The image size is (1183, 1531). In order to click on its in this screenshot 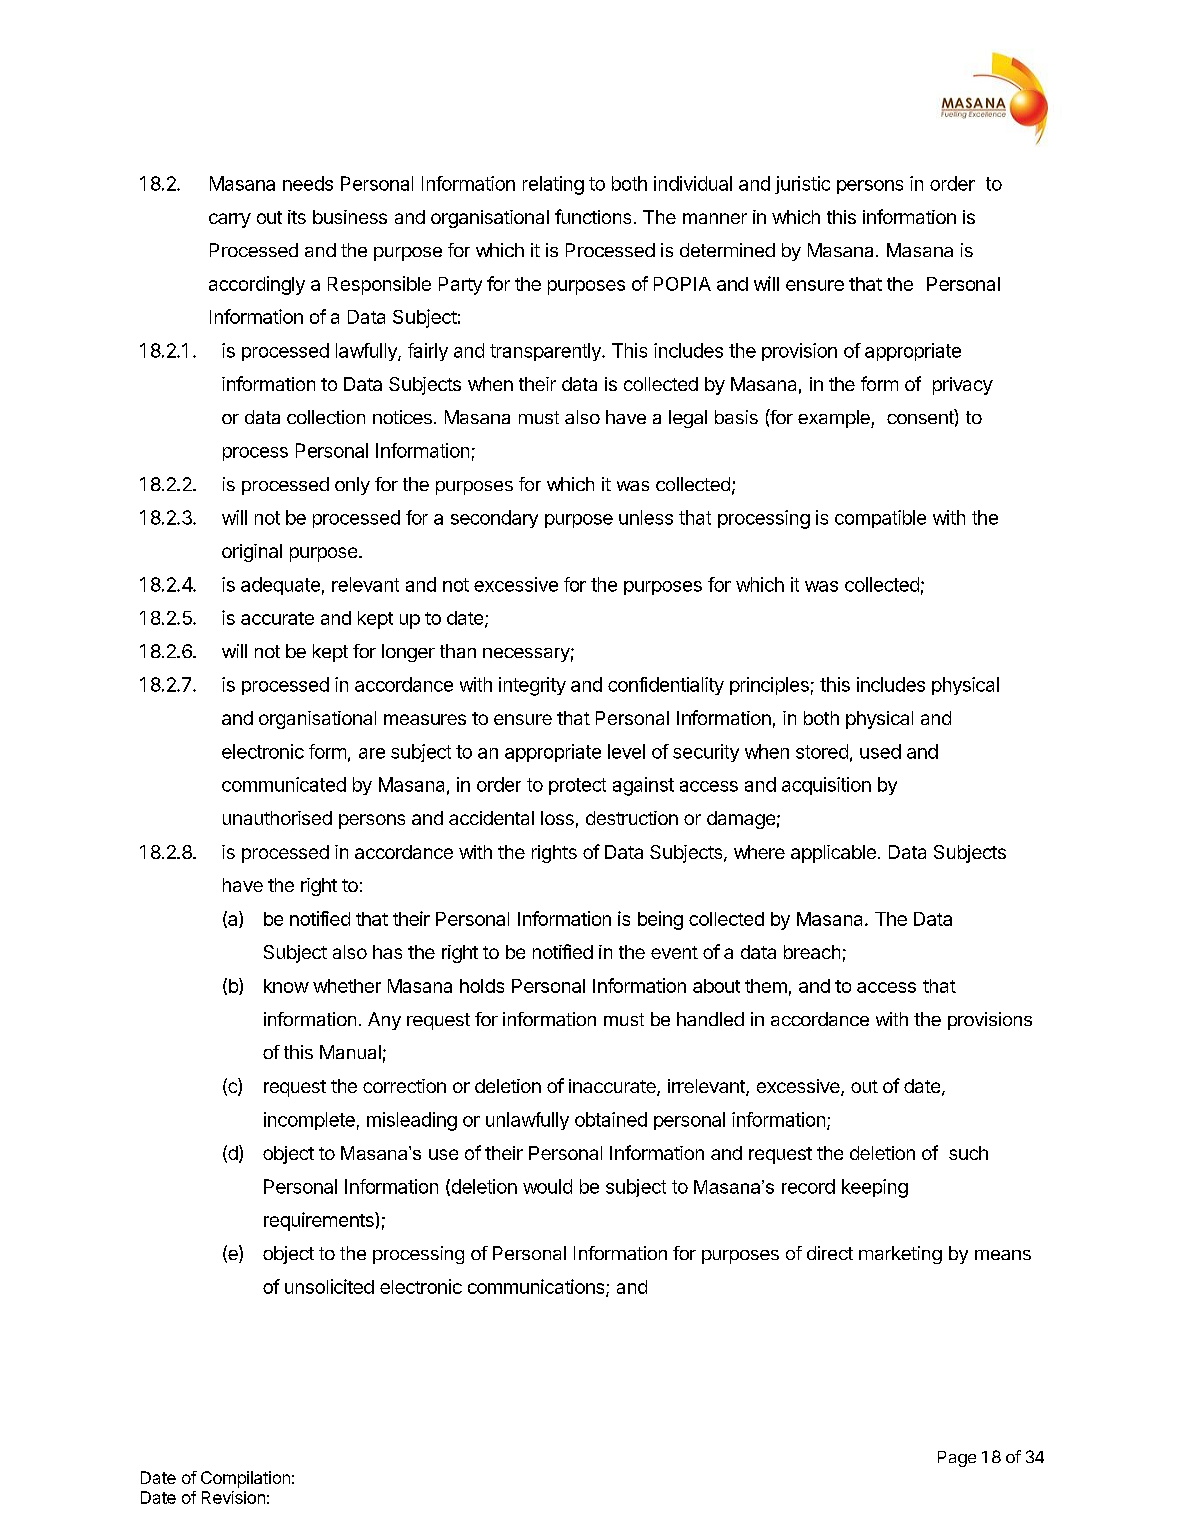, I will do `click(297, 217)`.
